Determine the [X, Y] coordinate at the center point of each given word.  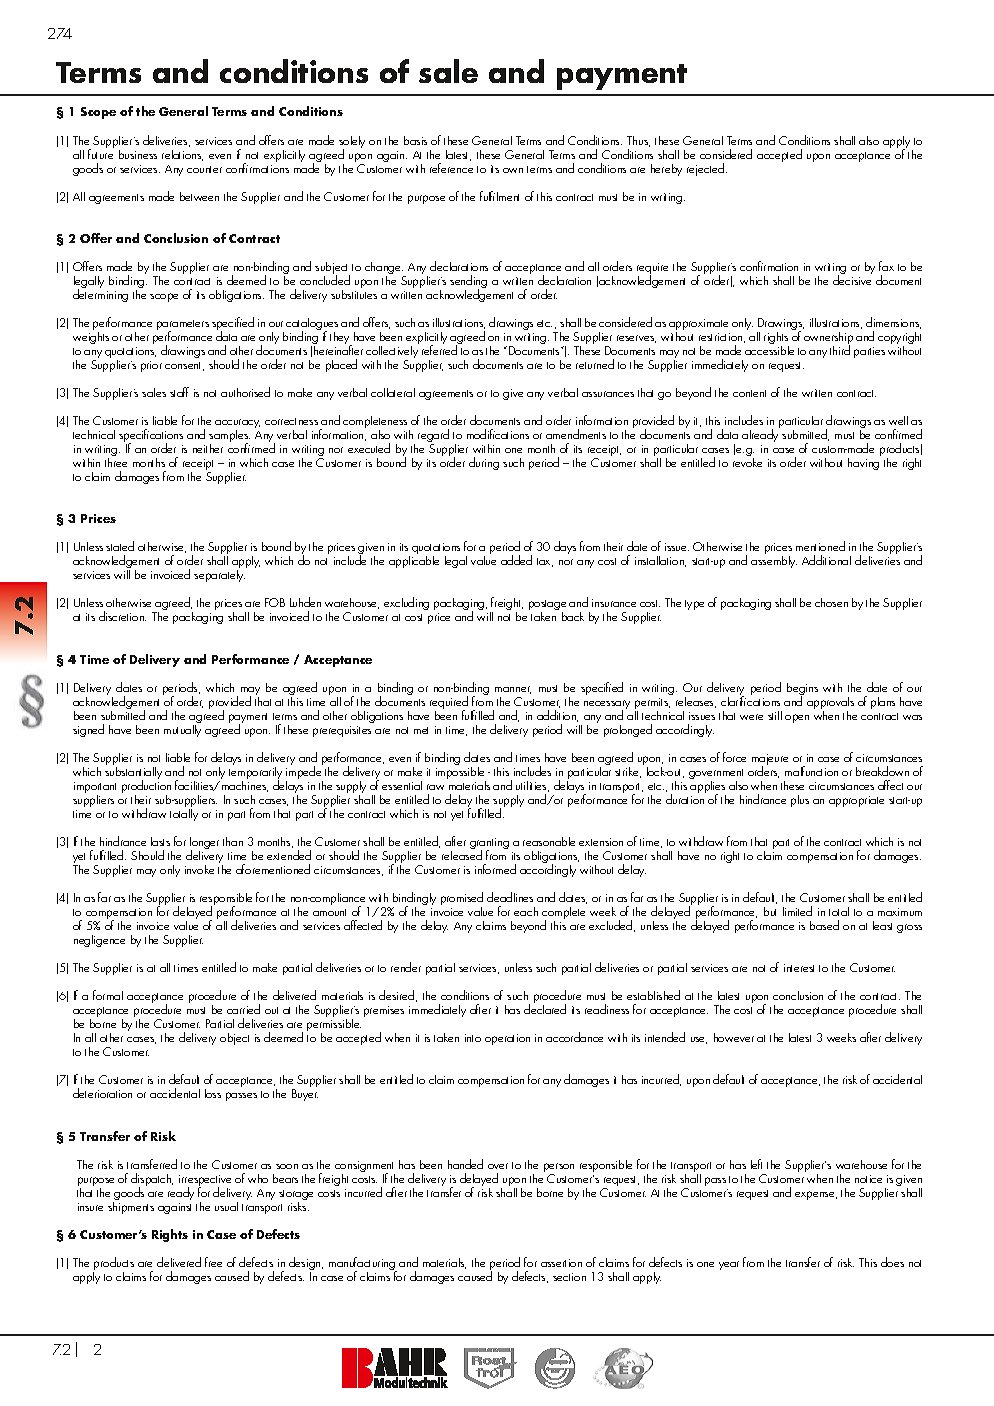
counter [204, 169]
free [213, 1262]
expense [816, 1195]
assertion [561, 1263]
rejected [707, 169]
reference [451, 168]
